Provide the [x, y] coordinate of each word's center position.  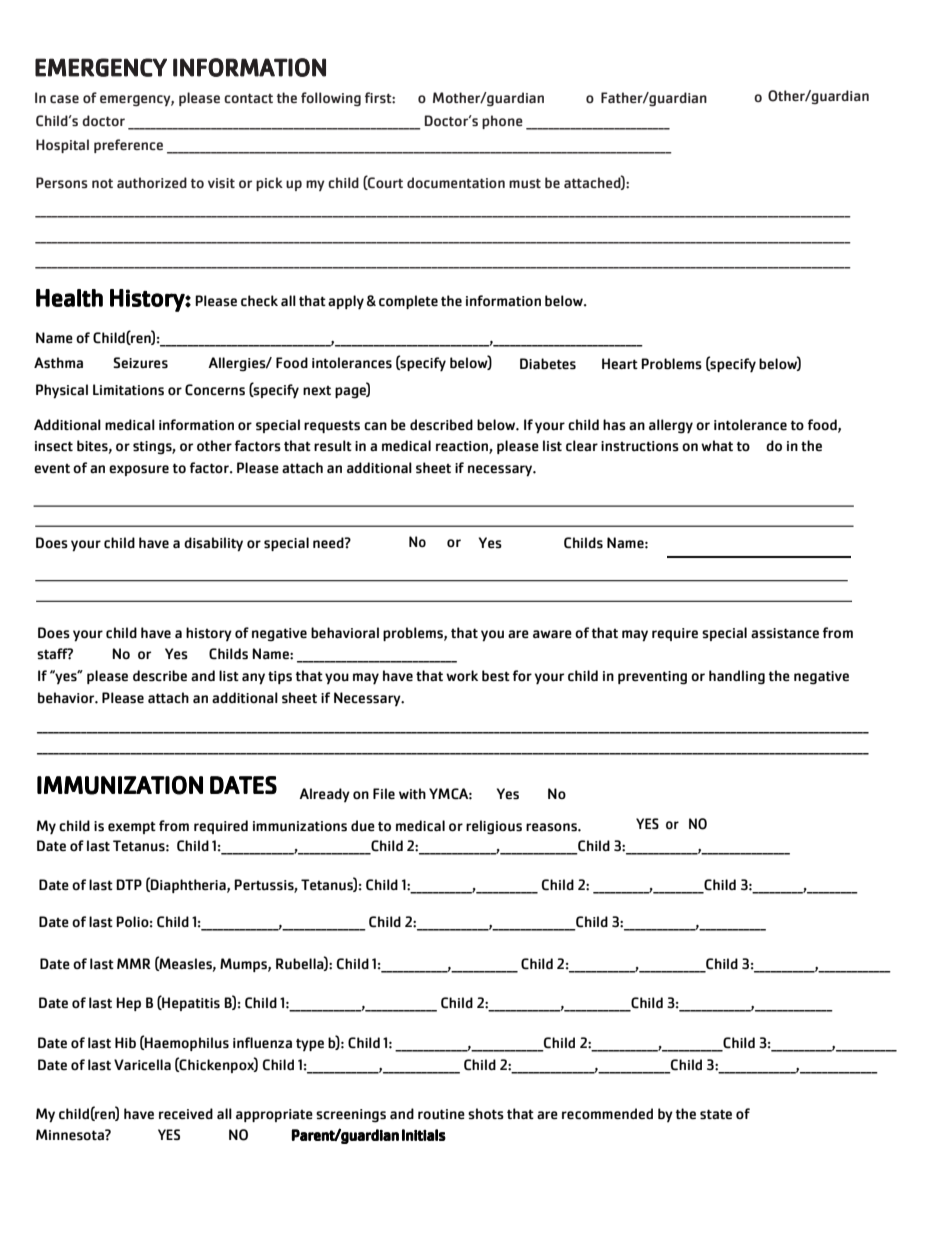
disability [213, 544]
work [462, 675]
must [525, 183]
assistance [785, 633]
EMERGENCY [101, 67]
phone [502, 122]
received [186, 1114]
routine [441, 1114]
